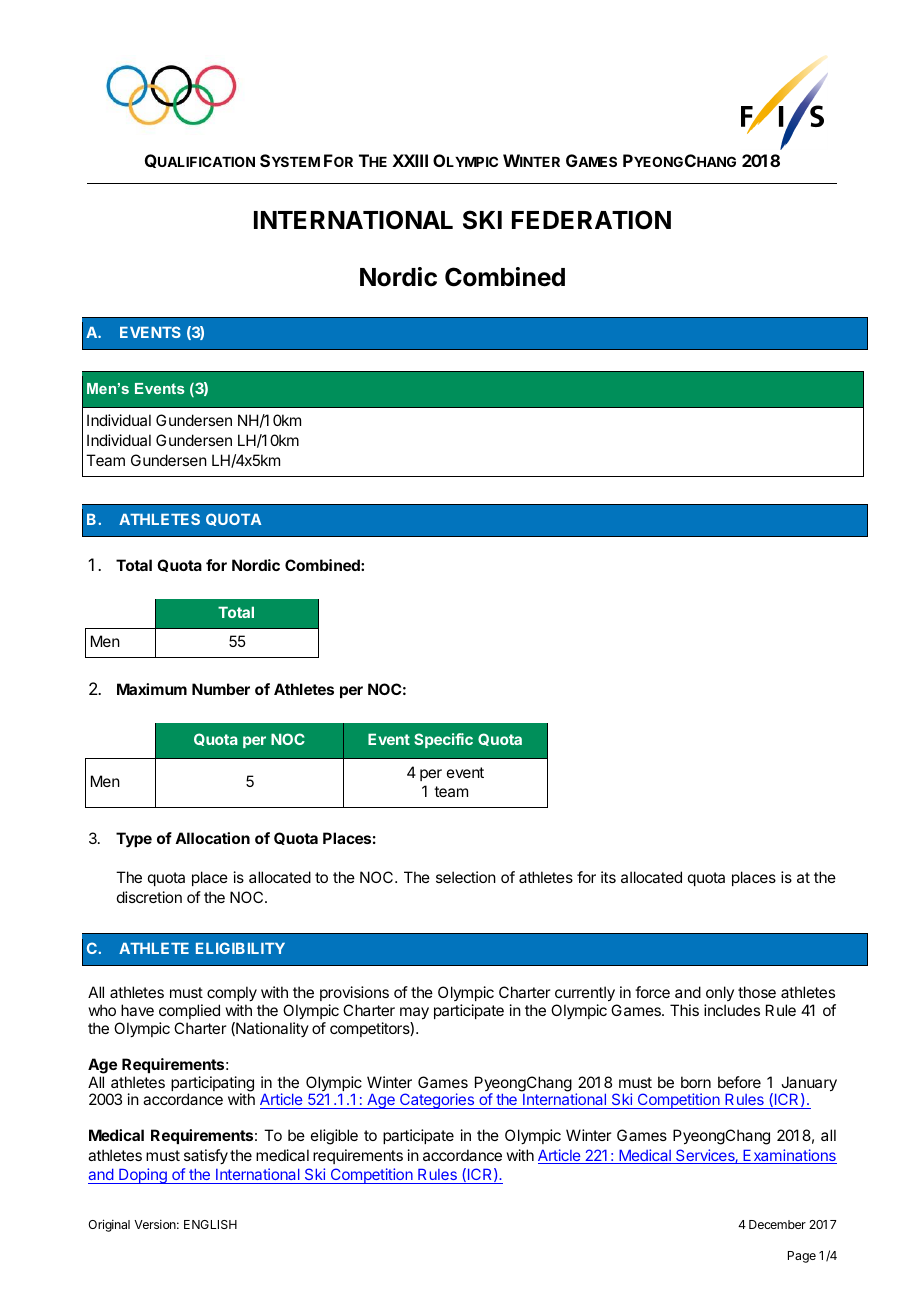 Image resolution: width=924 pixels, height=1308 pixels. Describe the element at coordinates (410, 160) in the screenshot. I see `XXIII` at that location.
